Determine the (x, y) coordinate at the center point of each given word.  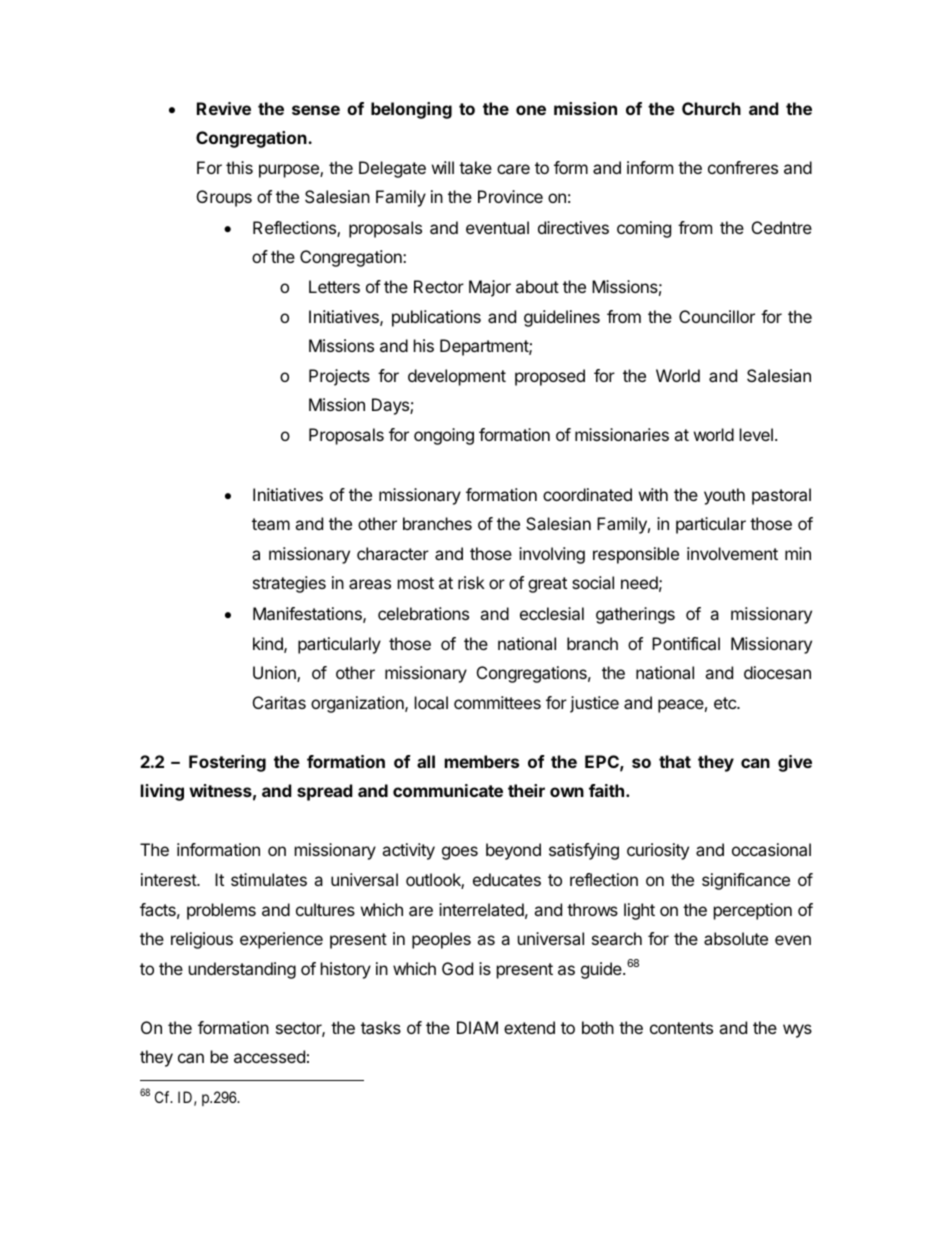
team (271, 524)
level (756, 434)
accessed (269, 1056)
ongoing (444, 436)
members (482, 761)
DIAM (477, 1027)
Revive (224, 108)
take (475, 167)
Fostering (227, 763)
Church (711, 108)
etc (726, 703)
